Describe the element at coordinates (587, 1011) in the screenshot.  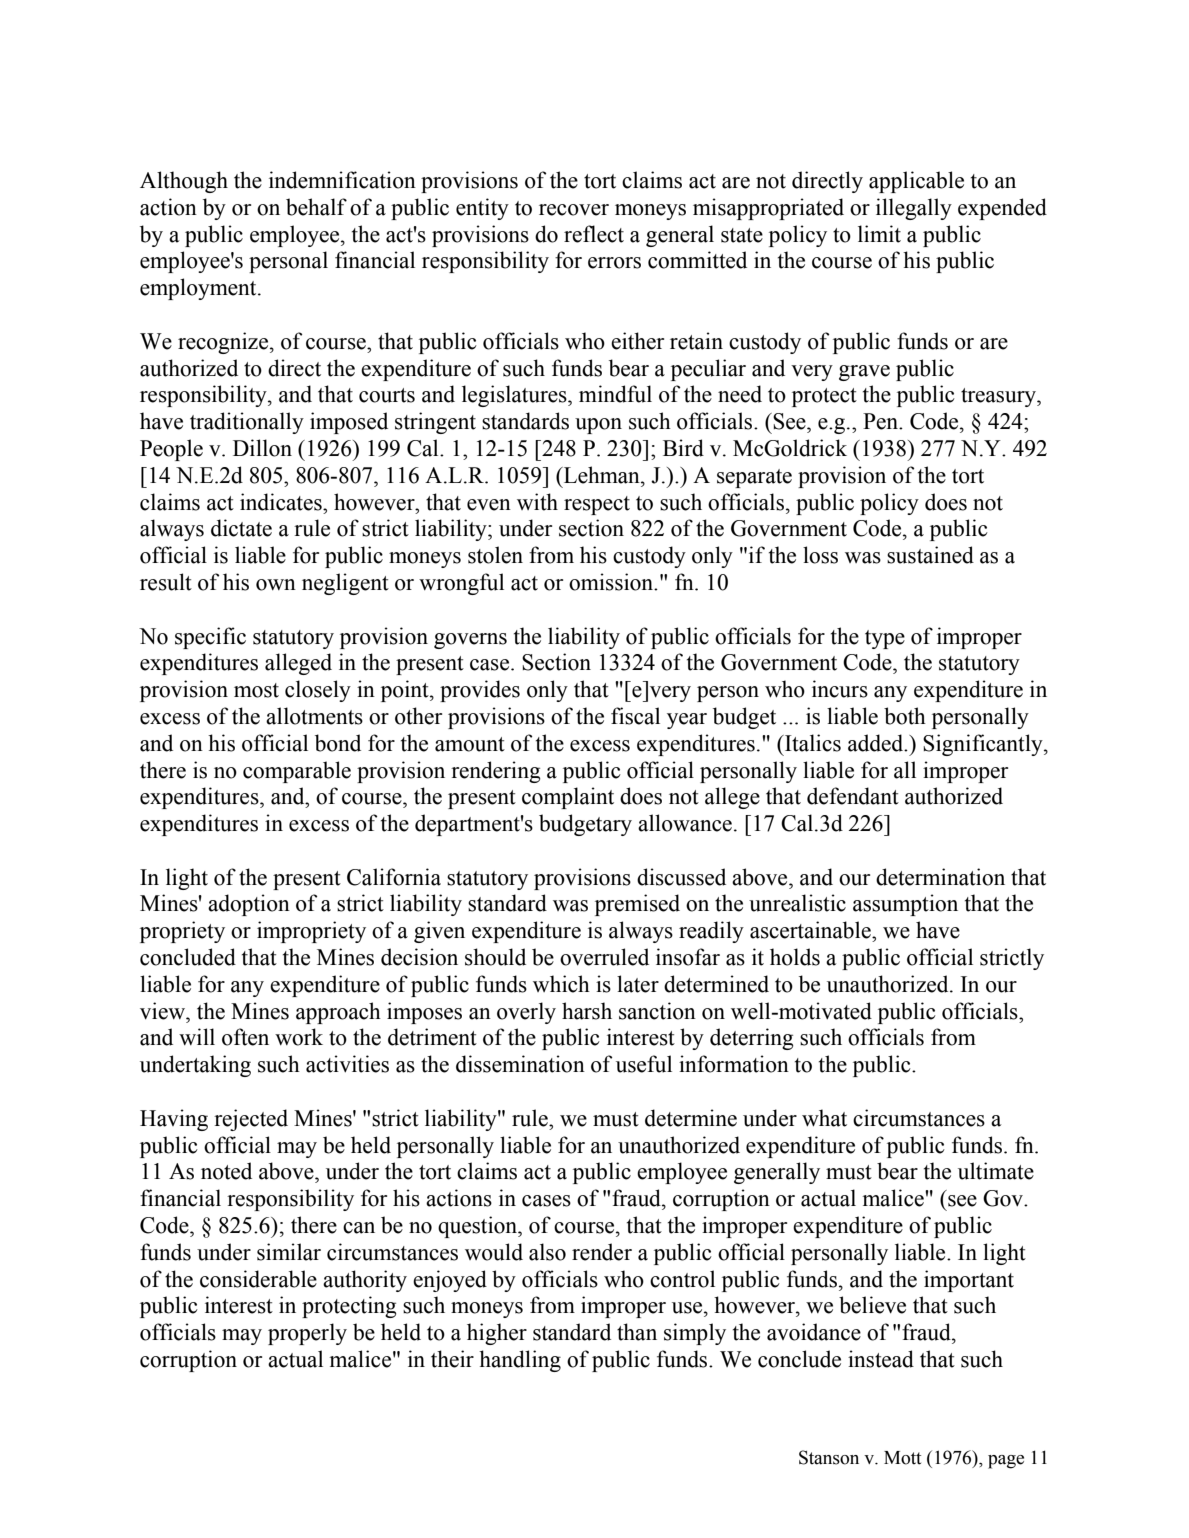
I see `harsh` at that location.
